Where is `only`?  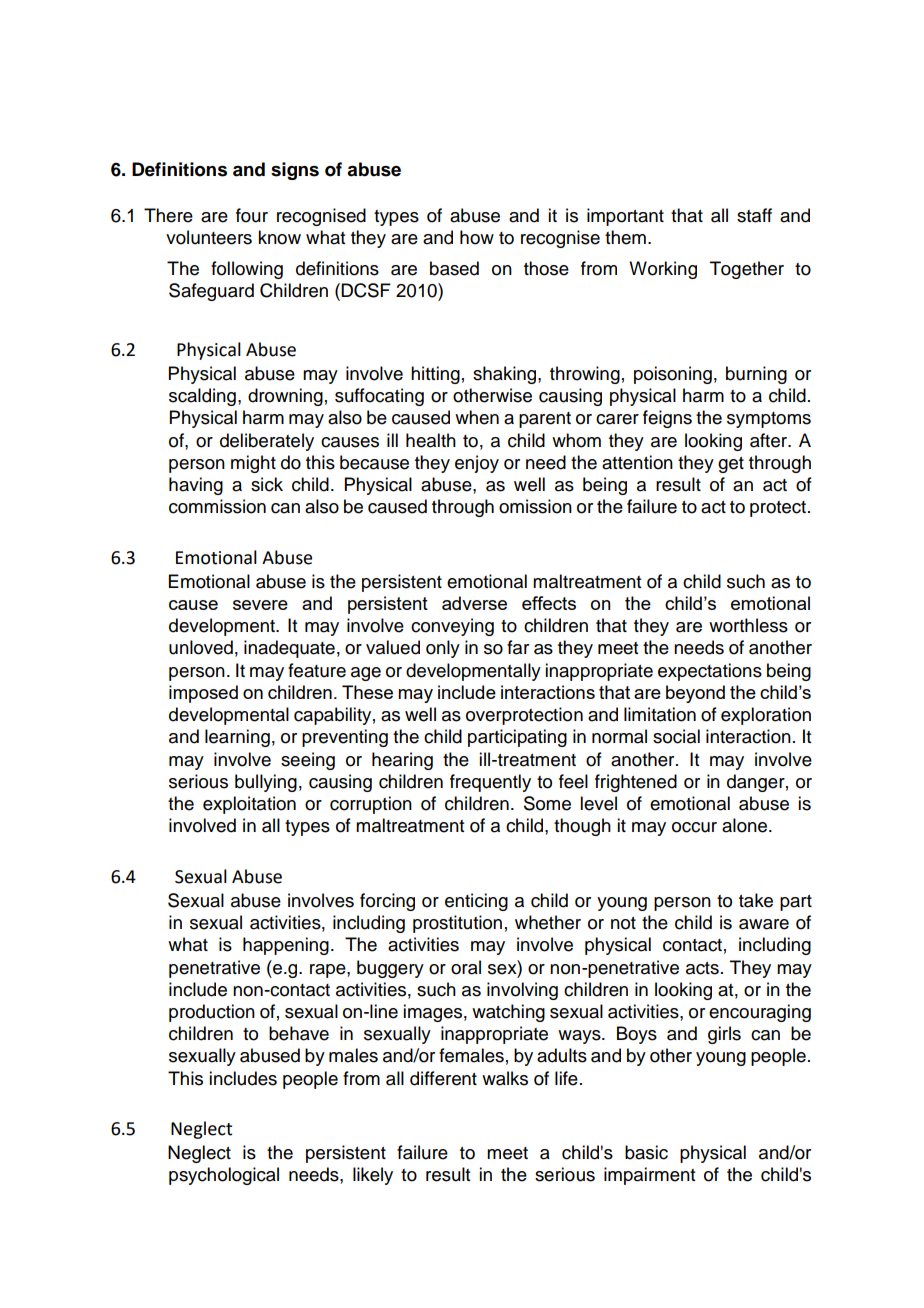 only is located at coordinates (443, 649).
